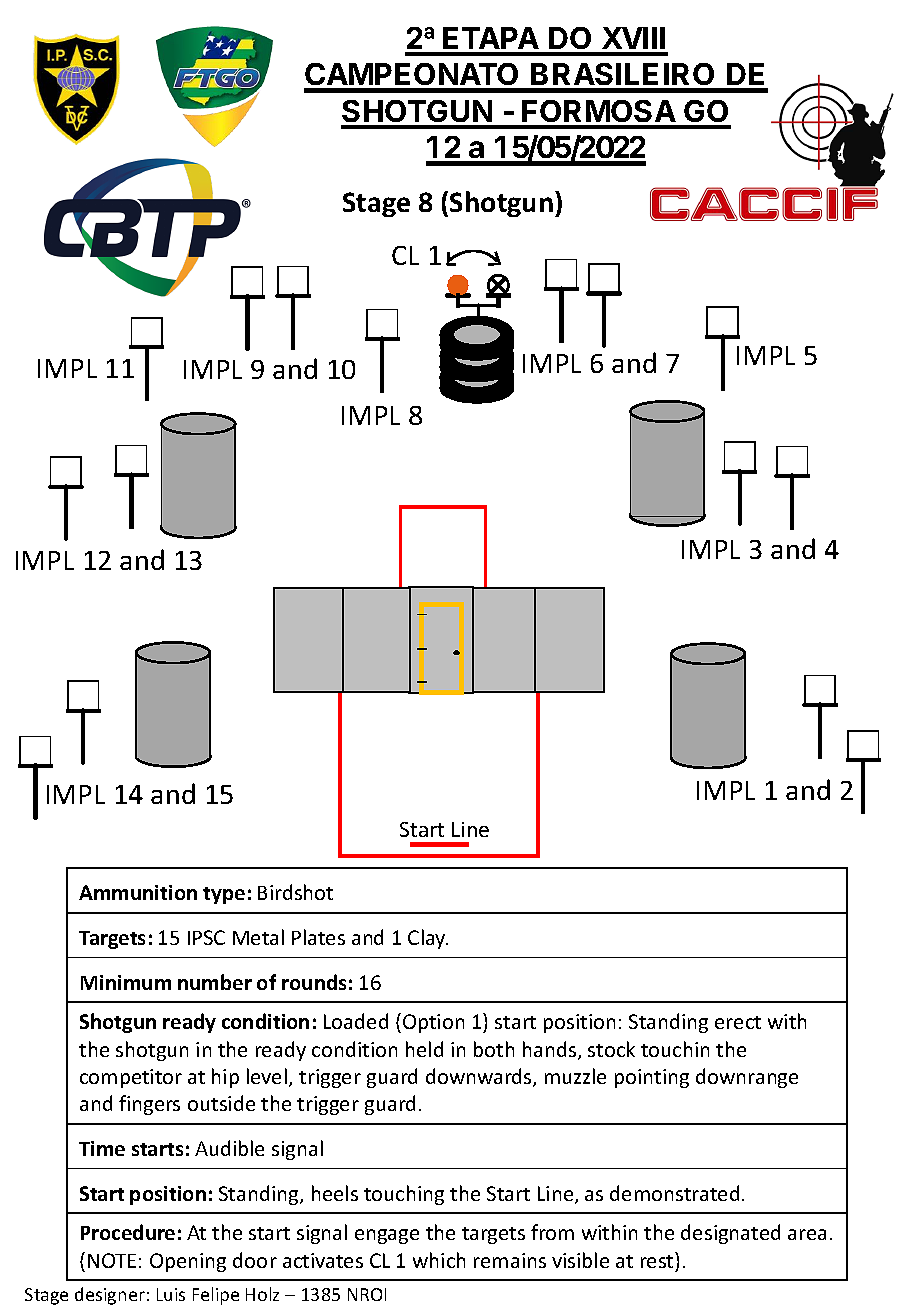  What do you see at coordinates (433, 1023) in the page?
I see `Option` at bounding box center [433, 1023].
